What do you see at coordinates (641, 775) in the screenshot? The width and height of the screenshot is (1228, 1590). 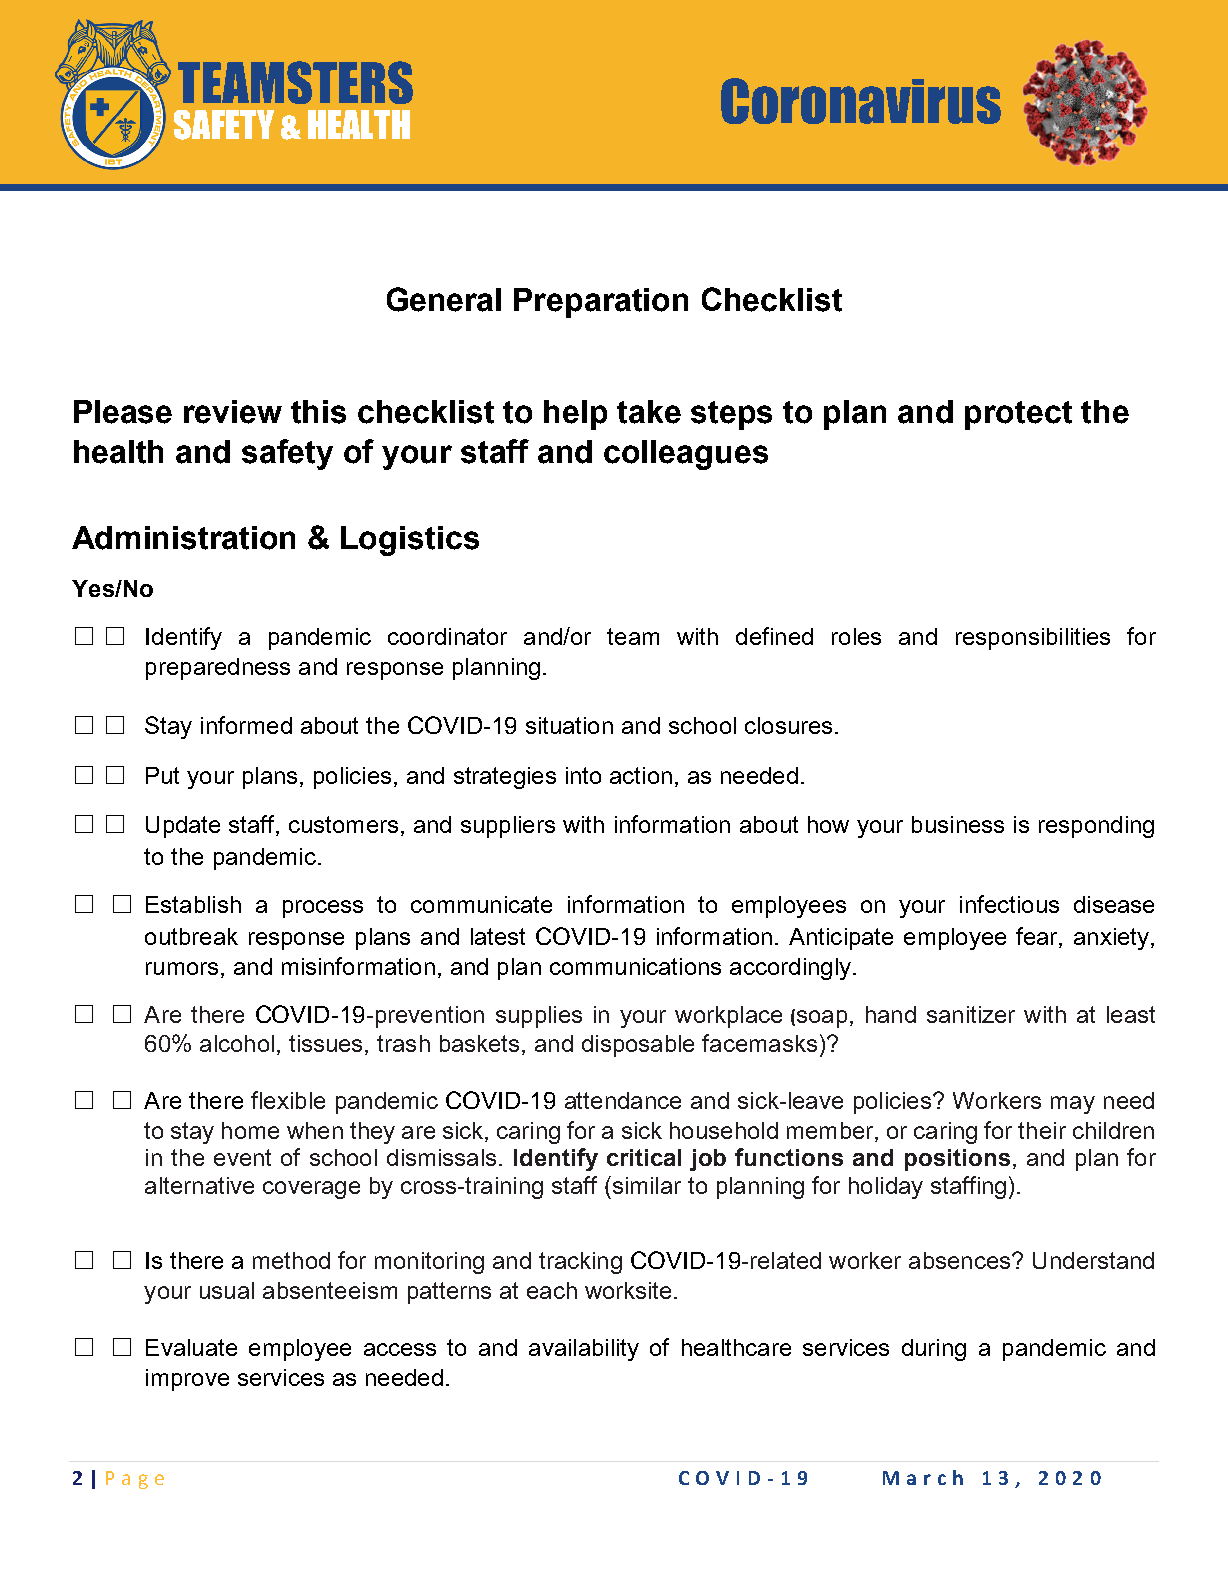 I see `action` at bounding box center [641, 775].
